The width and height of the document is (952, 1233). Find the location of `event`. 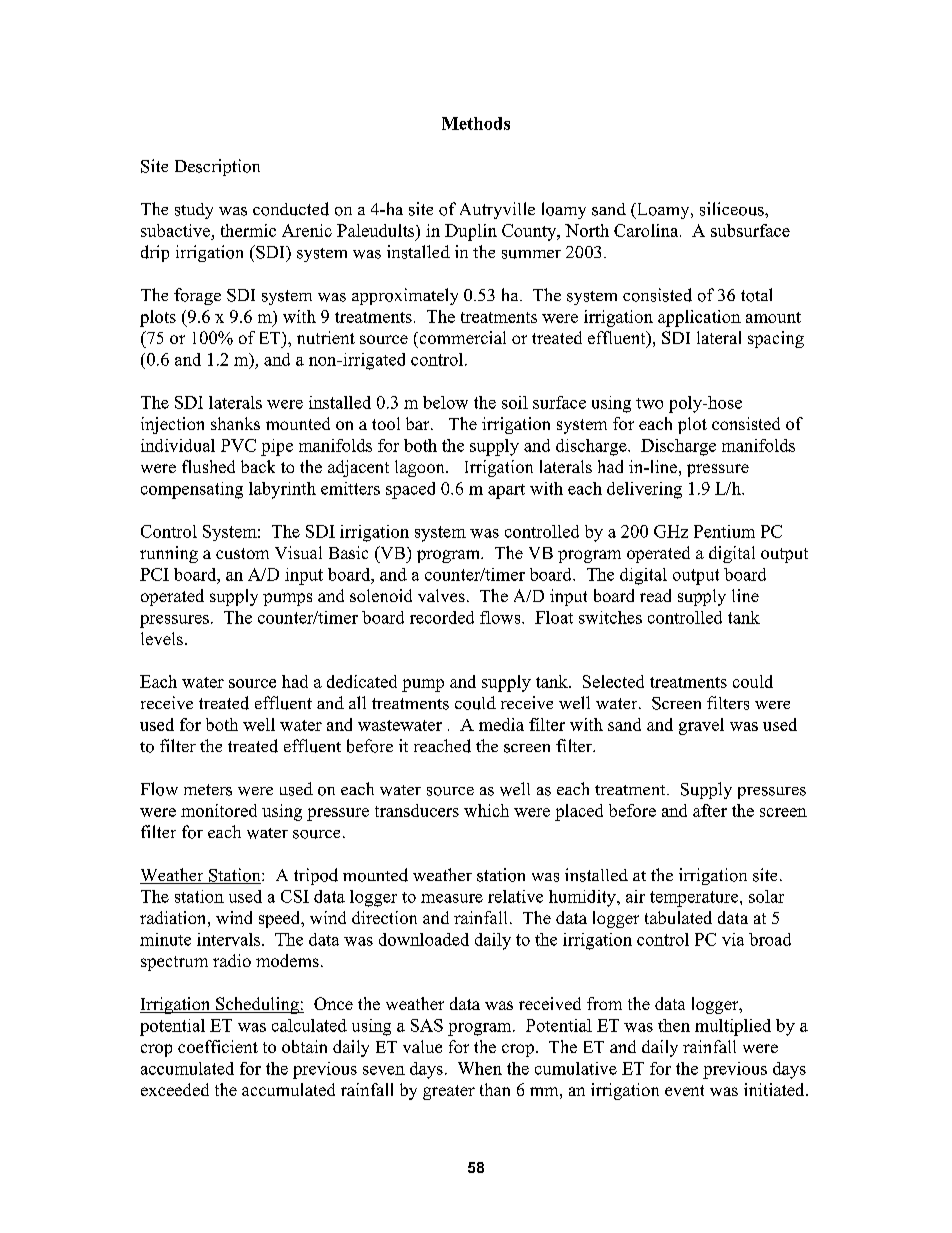

event is located at coordinates (684, 1090).
